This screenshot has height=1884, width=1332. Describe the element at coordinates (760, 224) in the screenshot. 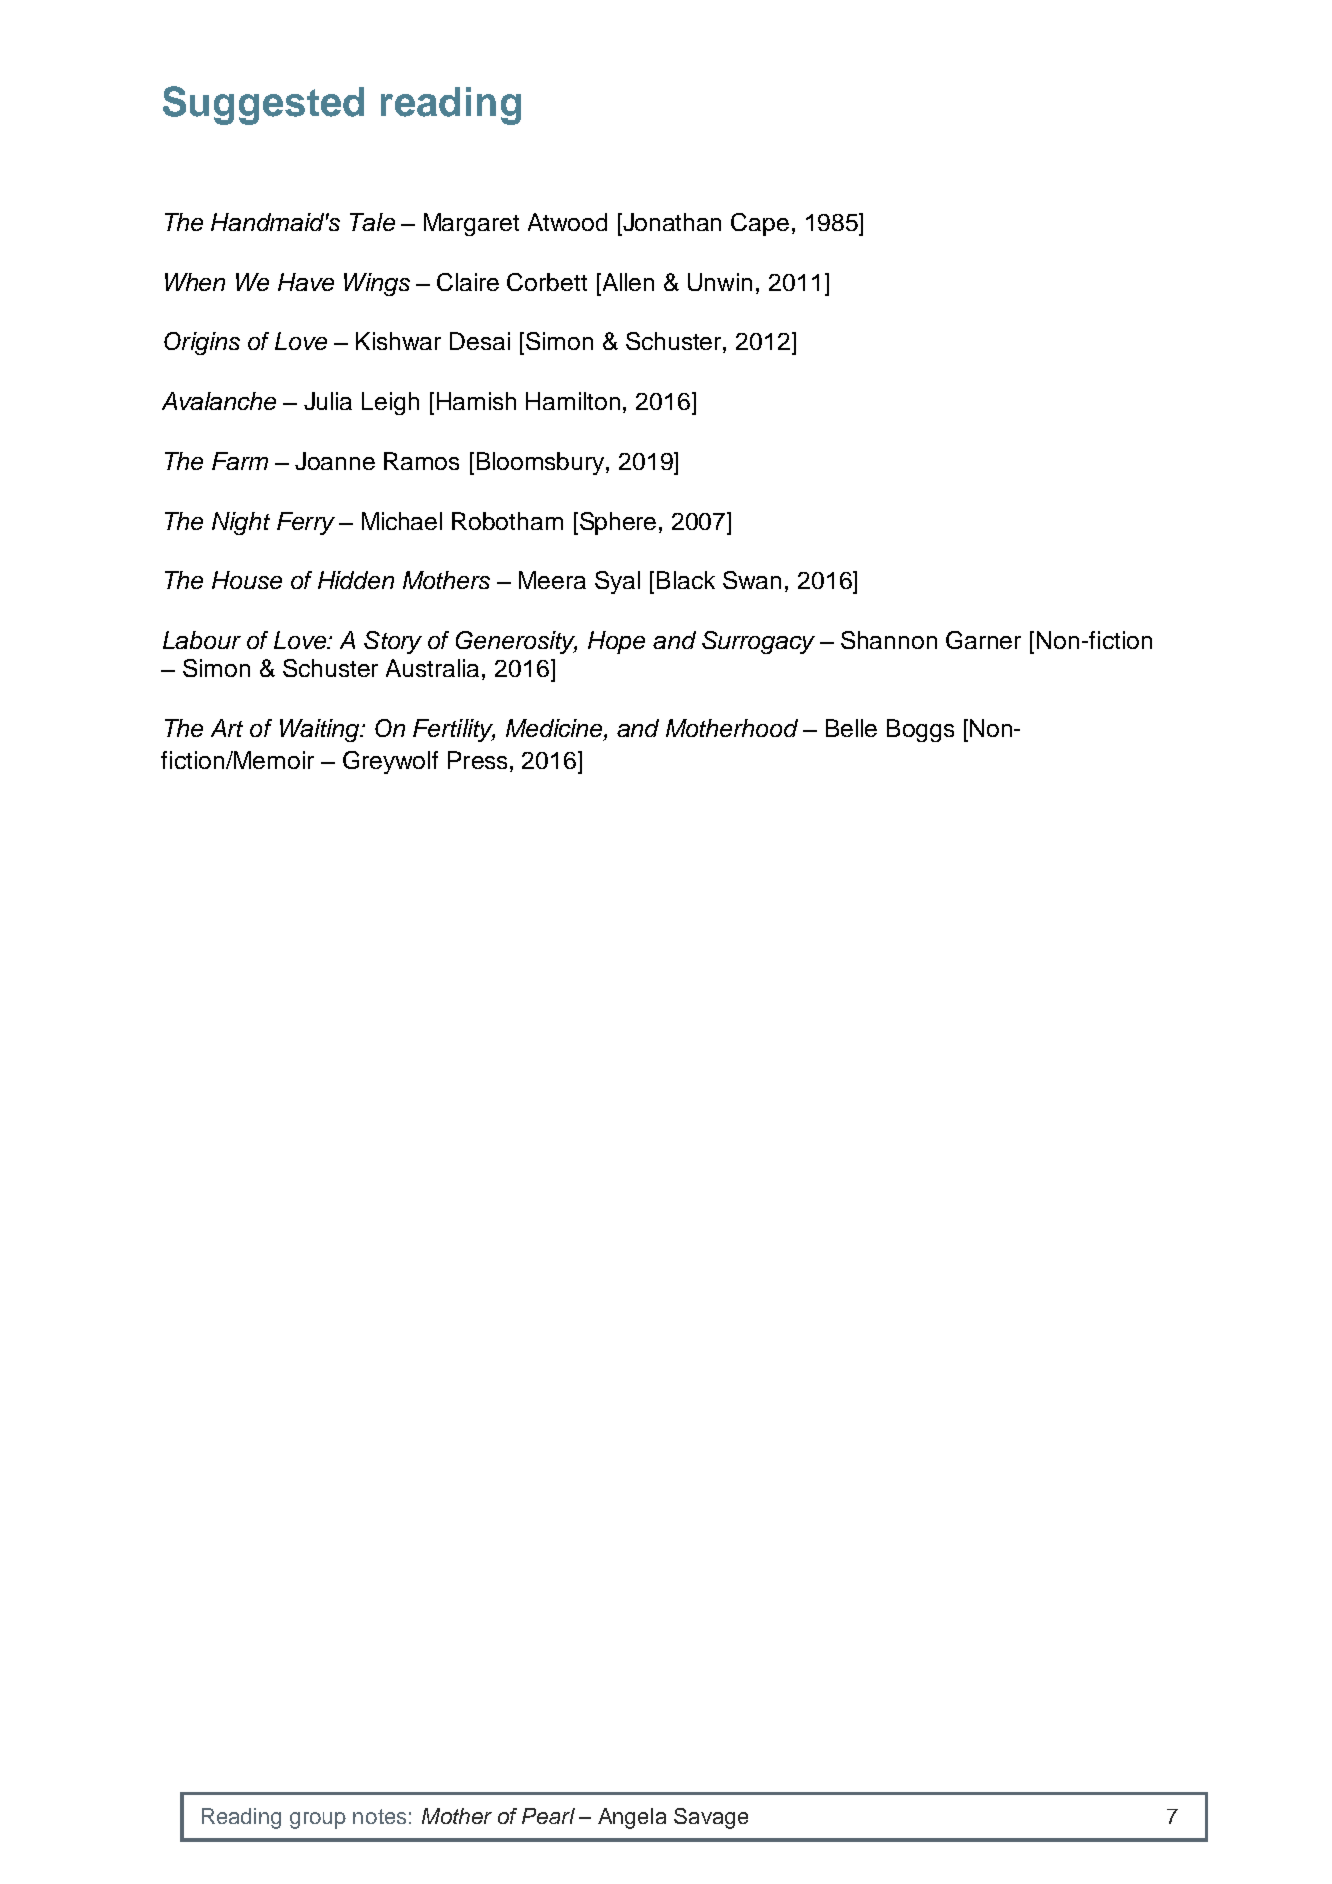

I see `Cape` at that location.
